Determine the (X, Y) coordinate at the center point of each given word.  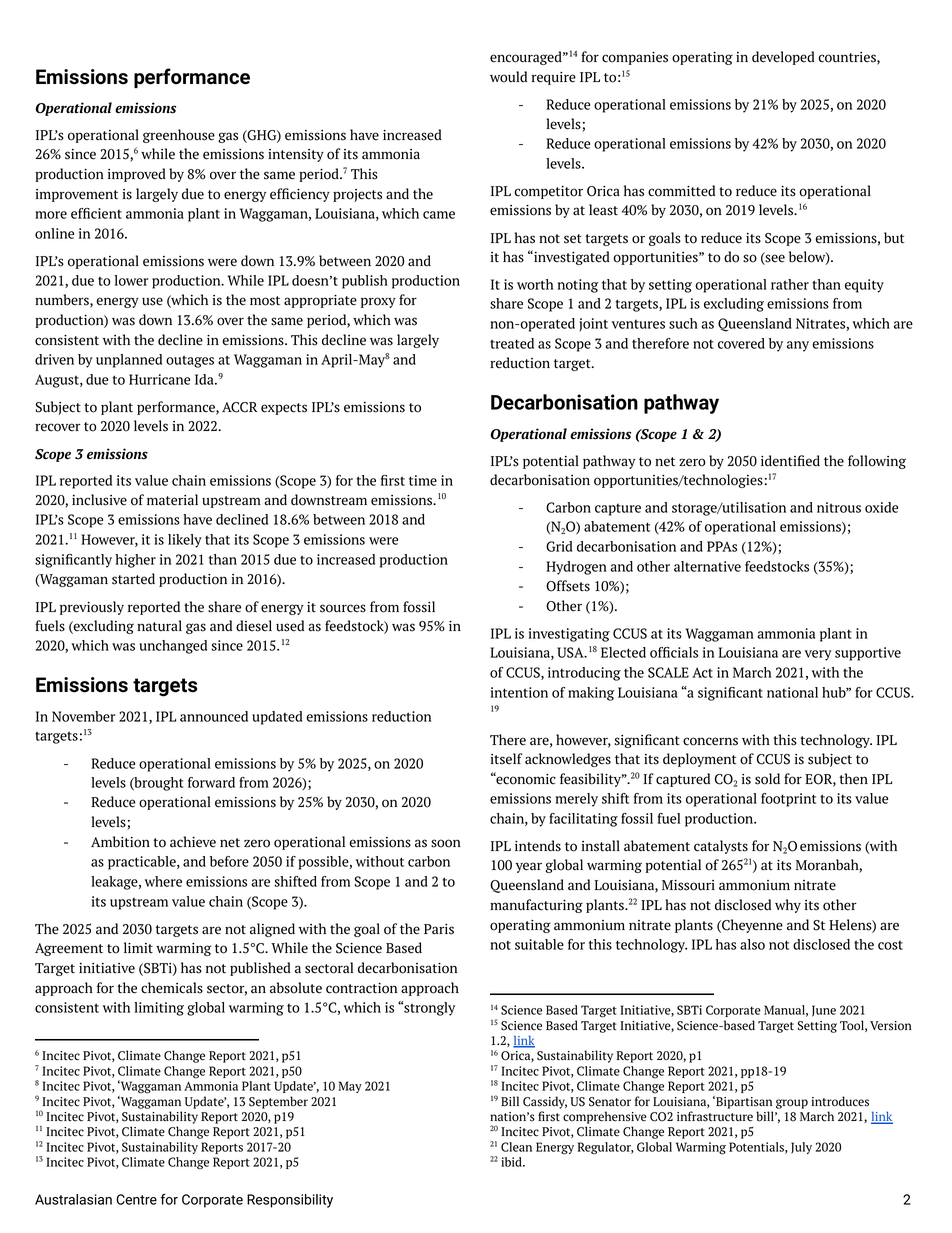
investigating (569, 635)
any (798, 346)
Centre (136, 1199)
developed (783, 58)
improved (137, 175)
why (788, 906)
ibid (512, 1162)
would (508, 77)
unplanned (129, 361)
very (818, 655)
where (163, 881)
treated (512, 343)
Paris (439, 929)
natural (159, 626)
